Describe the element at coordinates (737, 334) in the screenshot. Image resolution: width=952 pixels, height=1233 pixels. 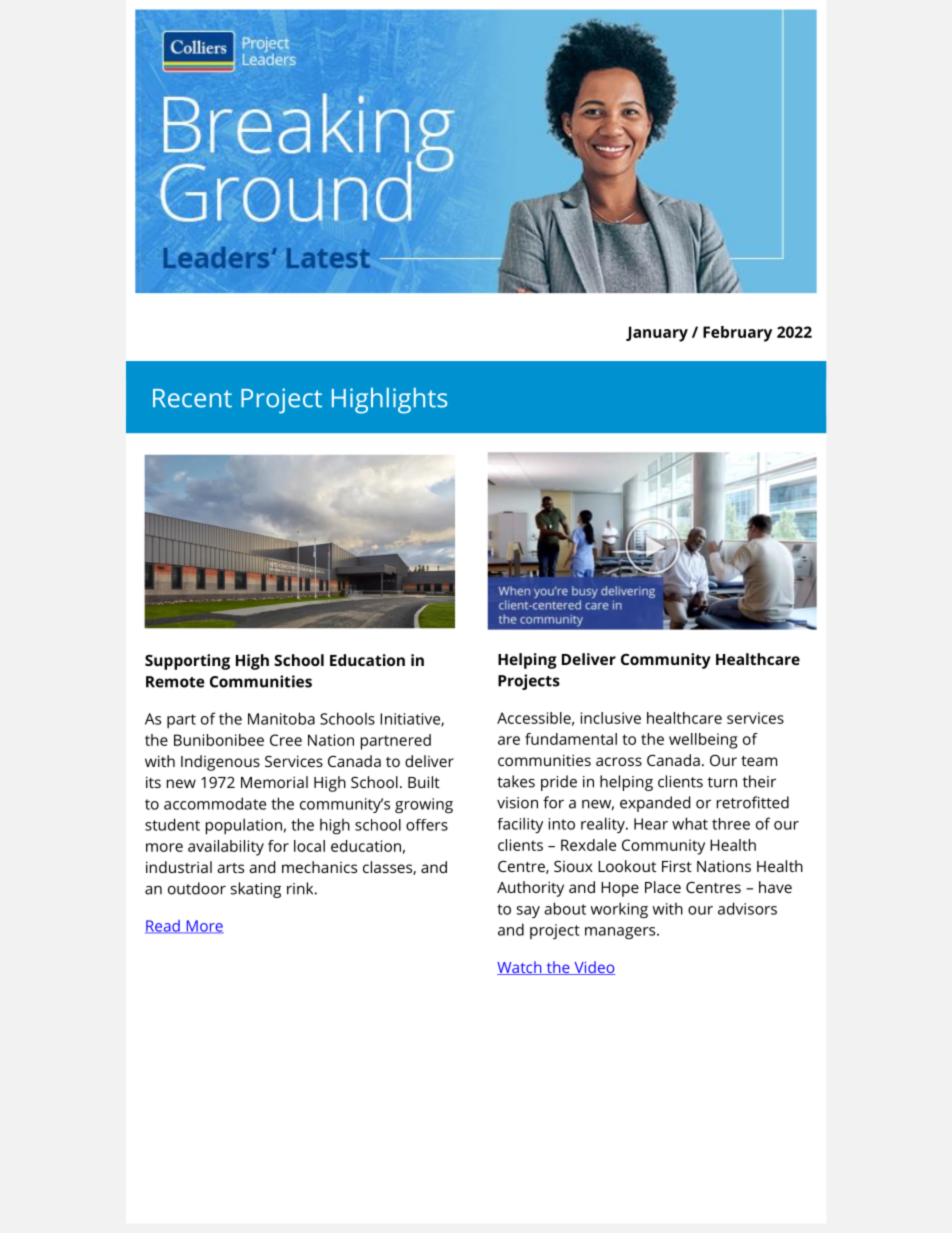
I see `February` at that location.
